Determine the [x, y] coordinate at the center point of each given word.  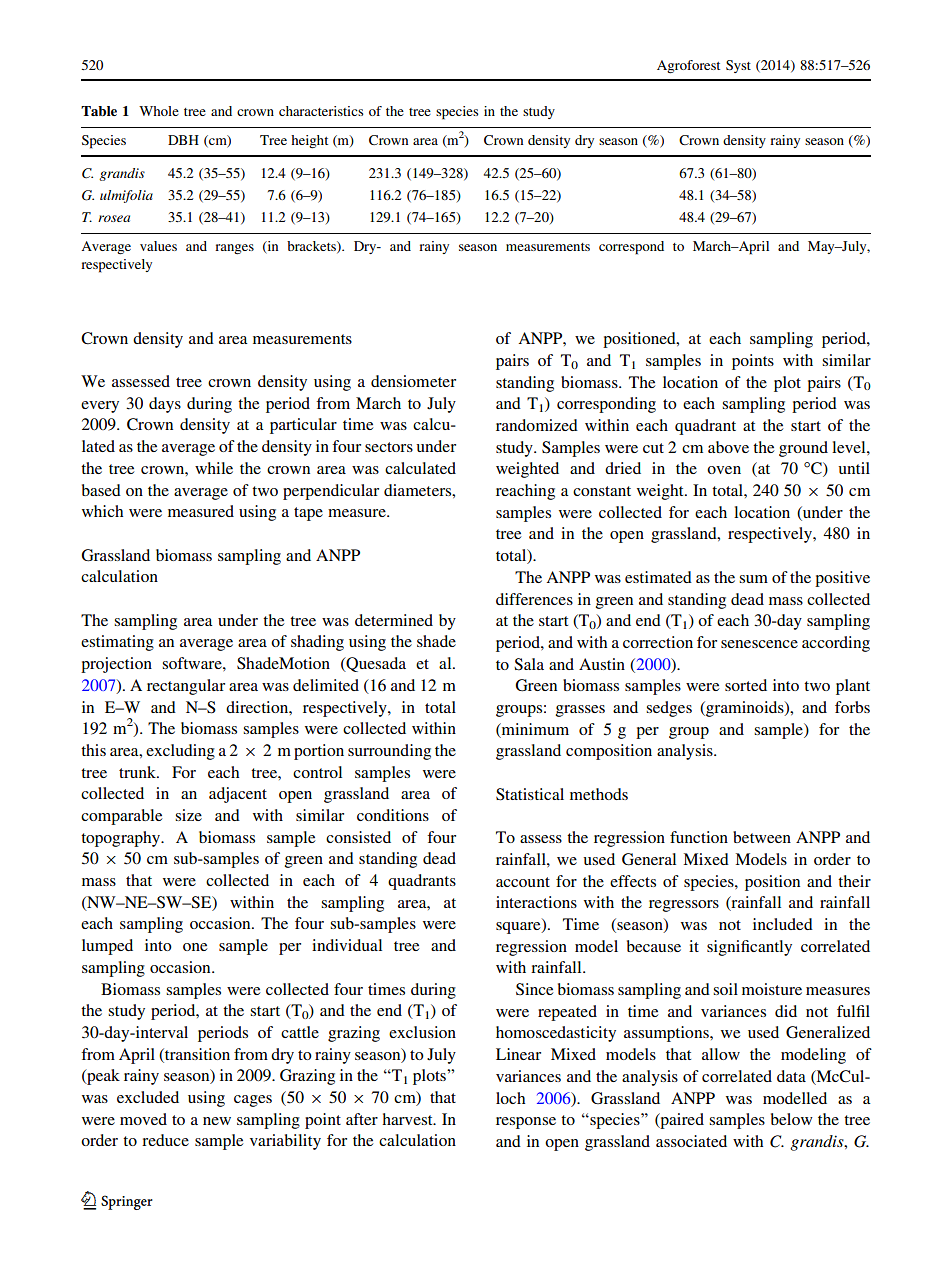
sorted [746, 685]
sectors [389, 447]
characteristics [321, 111]
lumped [107, 947]
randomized [537, 425]
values [158, 246]
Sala [529, 664]
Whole [159, 111]
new [217, 1121]
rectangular [186, 687]
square [519, 928]
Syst [738, 66]
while [214, 468]
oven [724, 470]
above [728, 447]
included [783, 924]
